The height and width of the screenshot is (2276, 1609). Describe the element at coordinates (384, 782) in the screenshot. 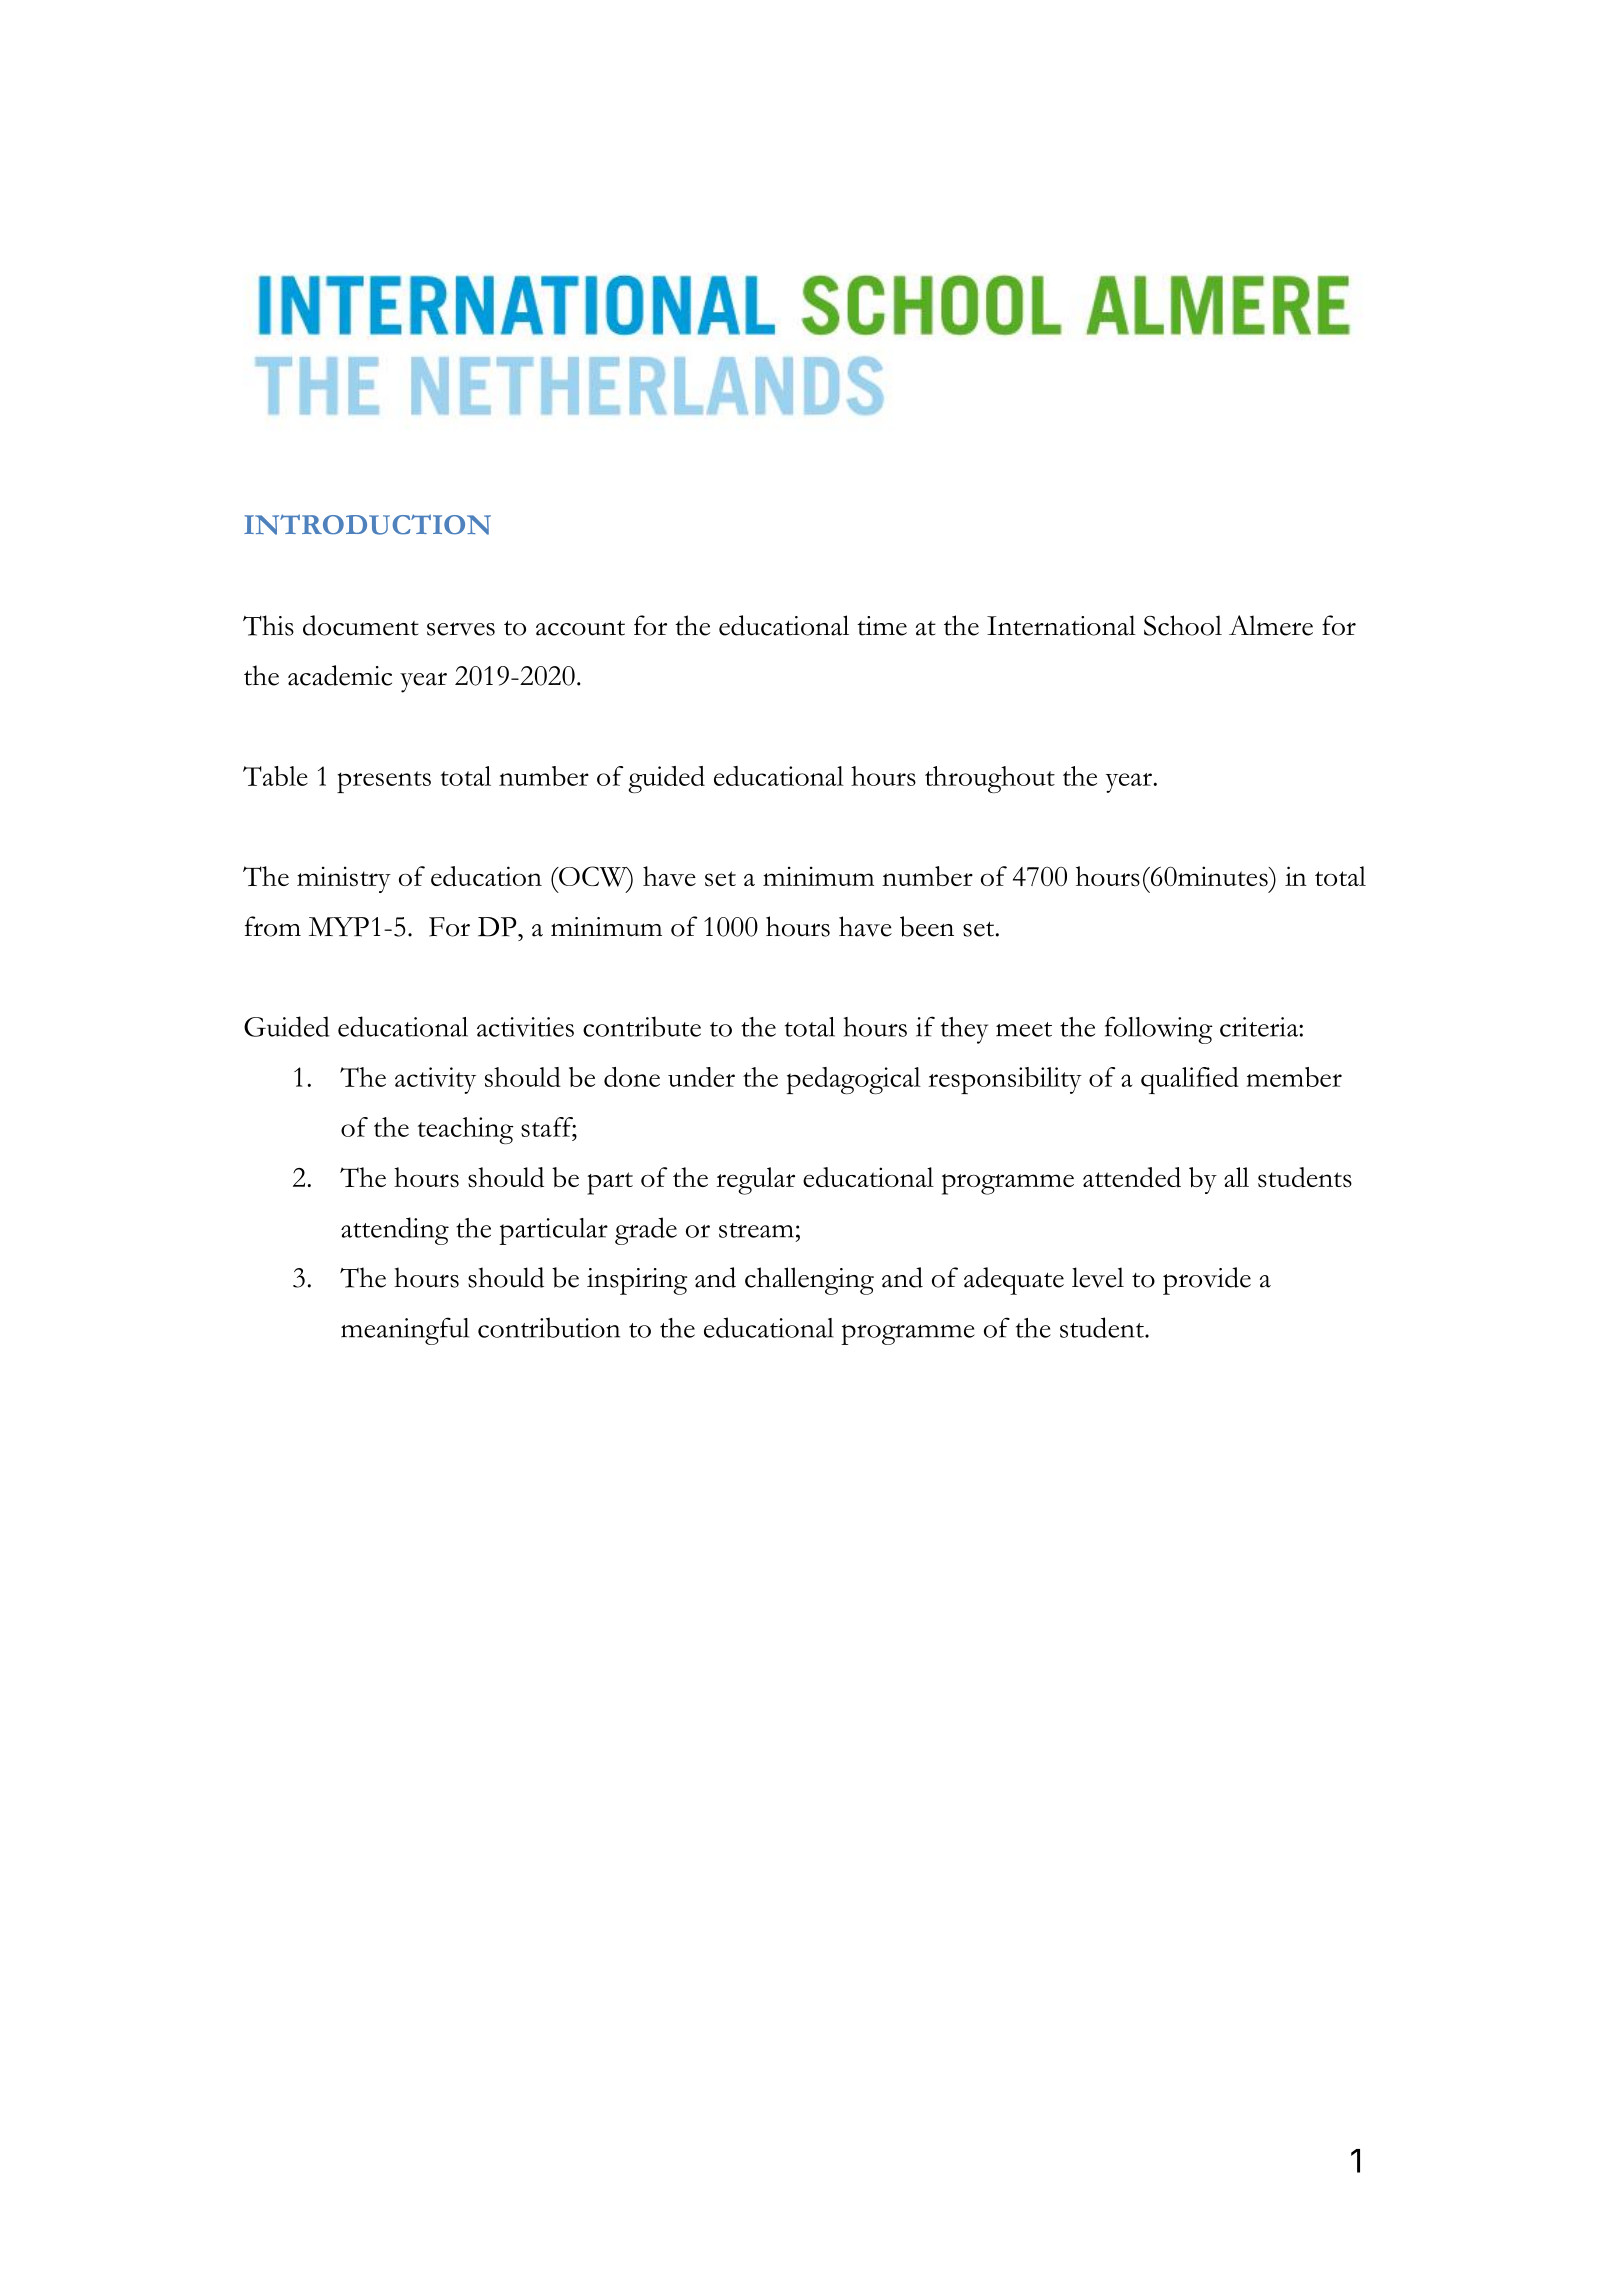

I see `presents` at that location.
